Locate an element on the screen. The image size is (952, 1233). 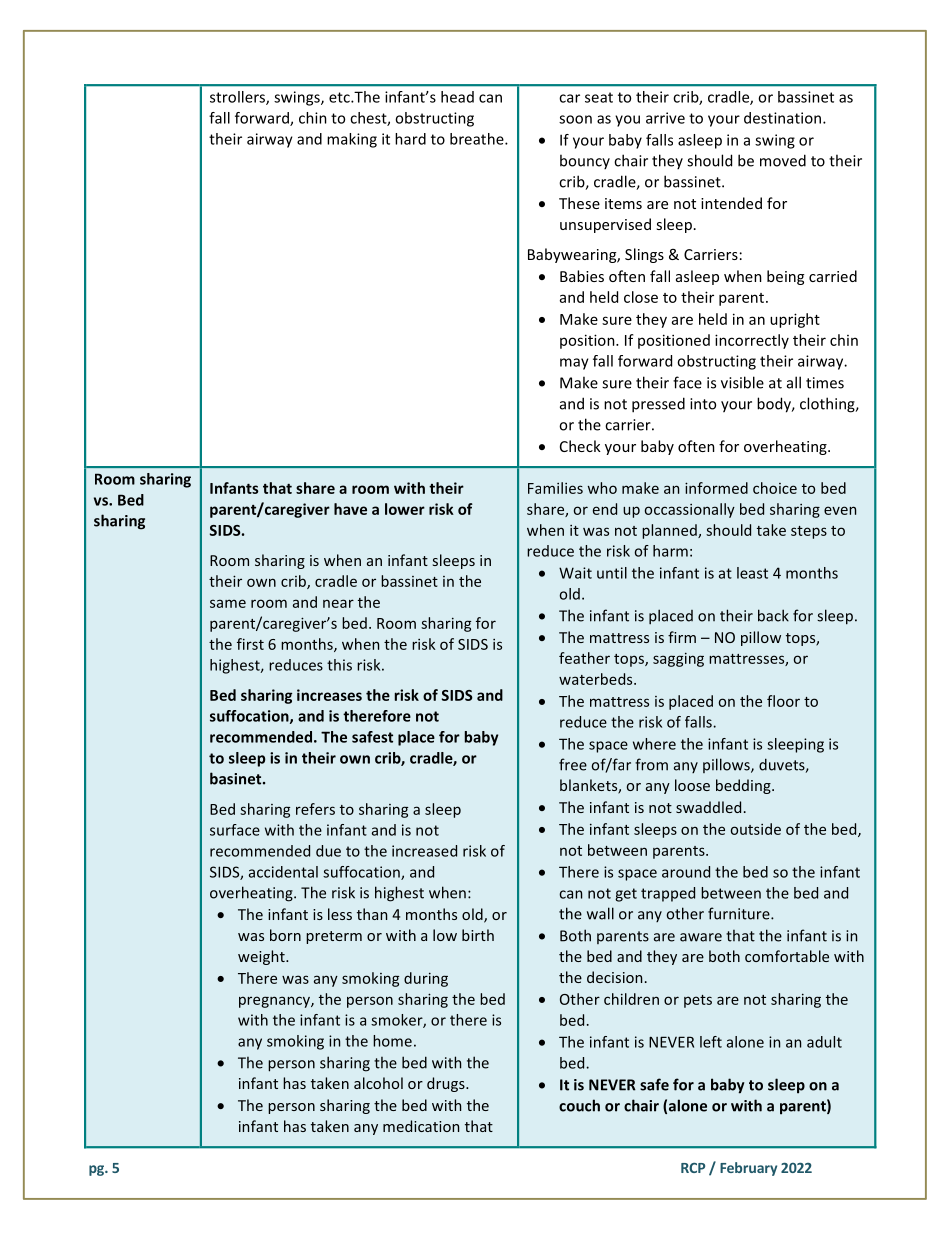
refers is located at coordinates (315, 809).
